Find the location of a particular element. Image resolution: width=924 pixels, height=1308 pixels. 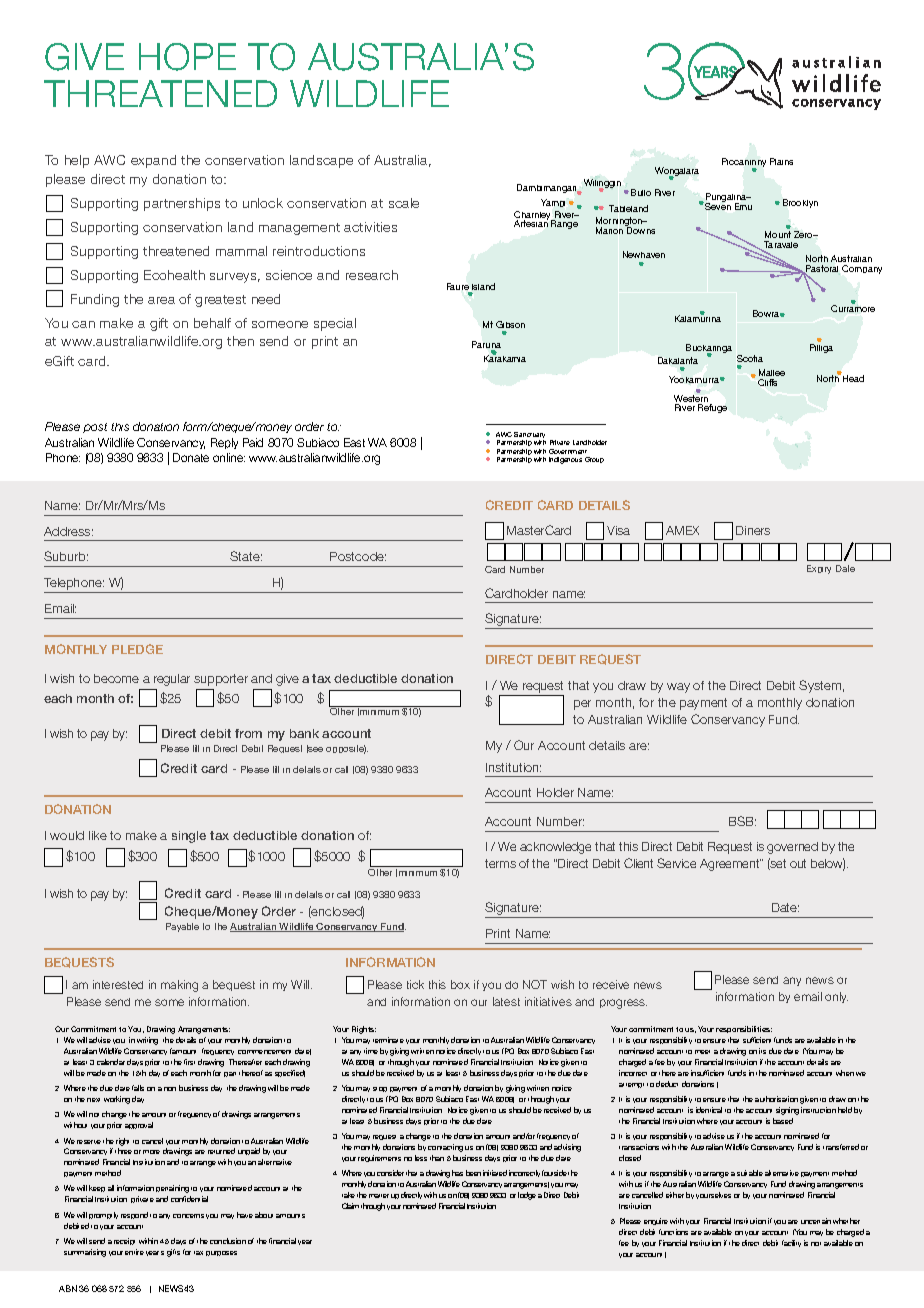

HOPE is located at coordinates (187, 57).
